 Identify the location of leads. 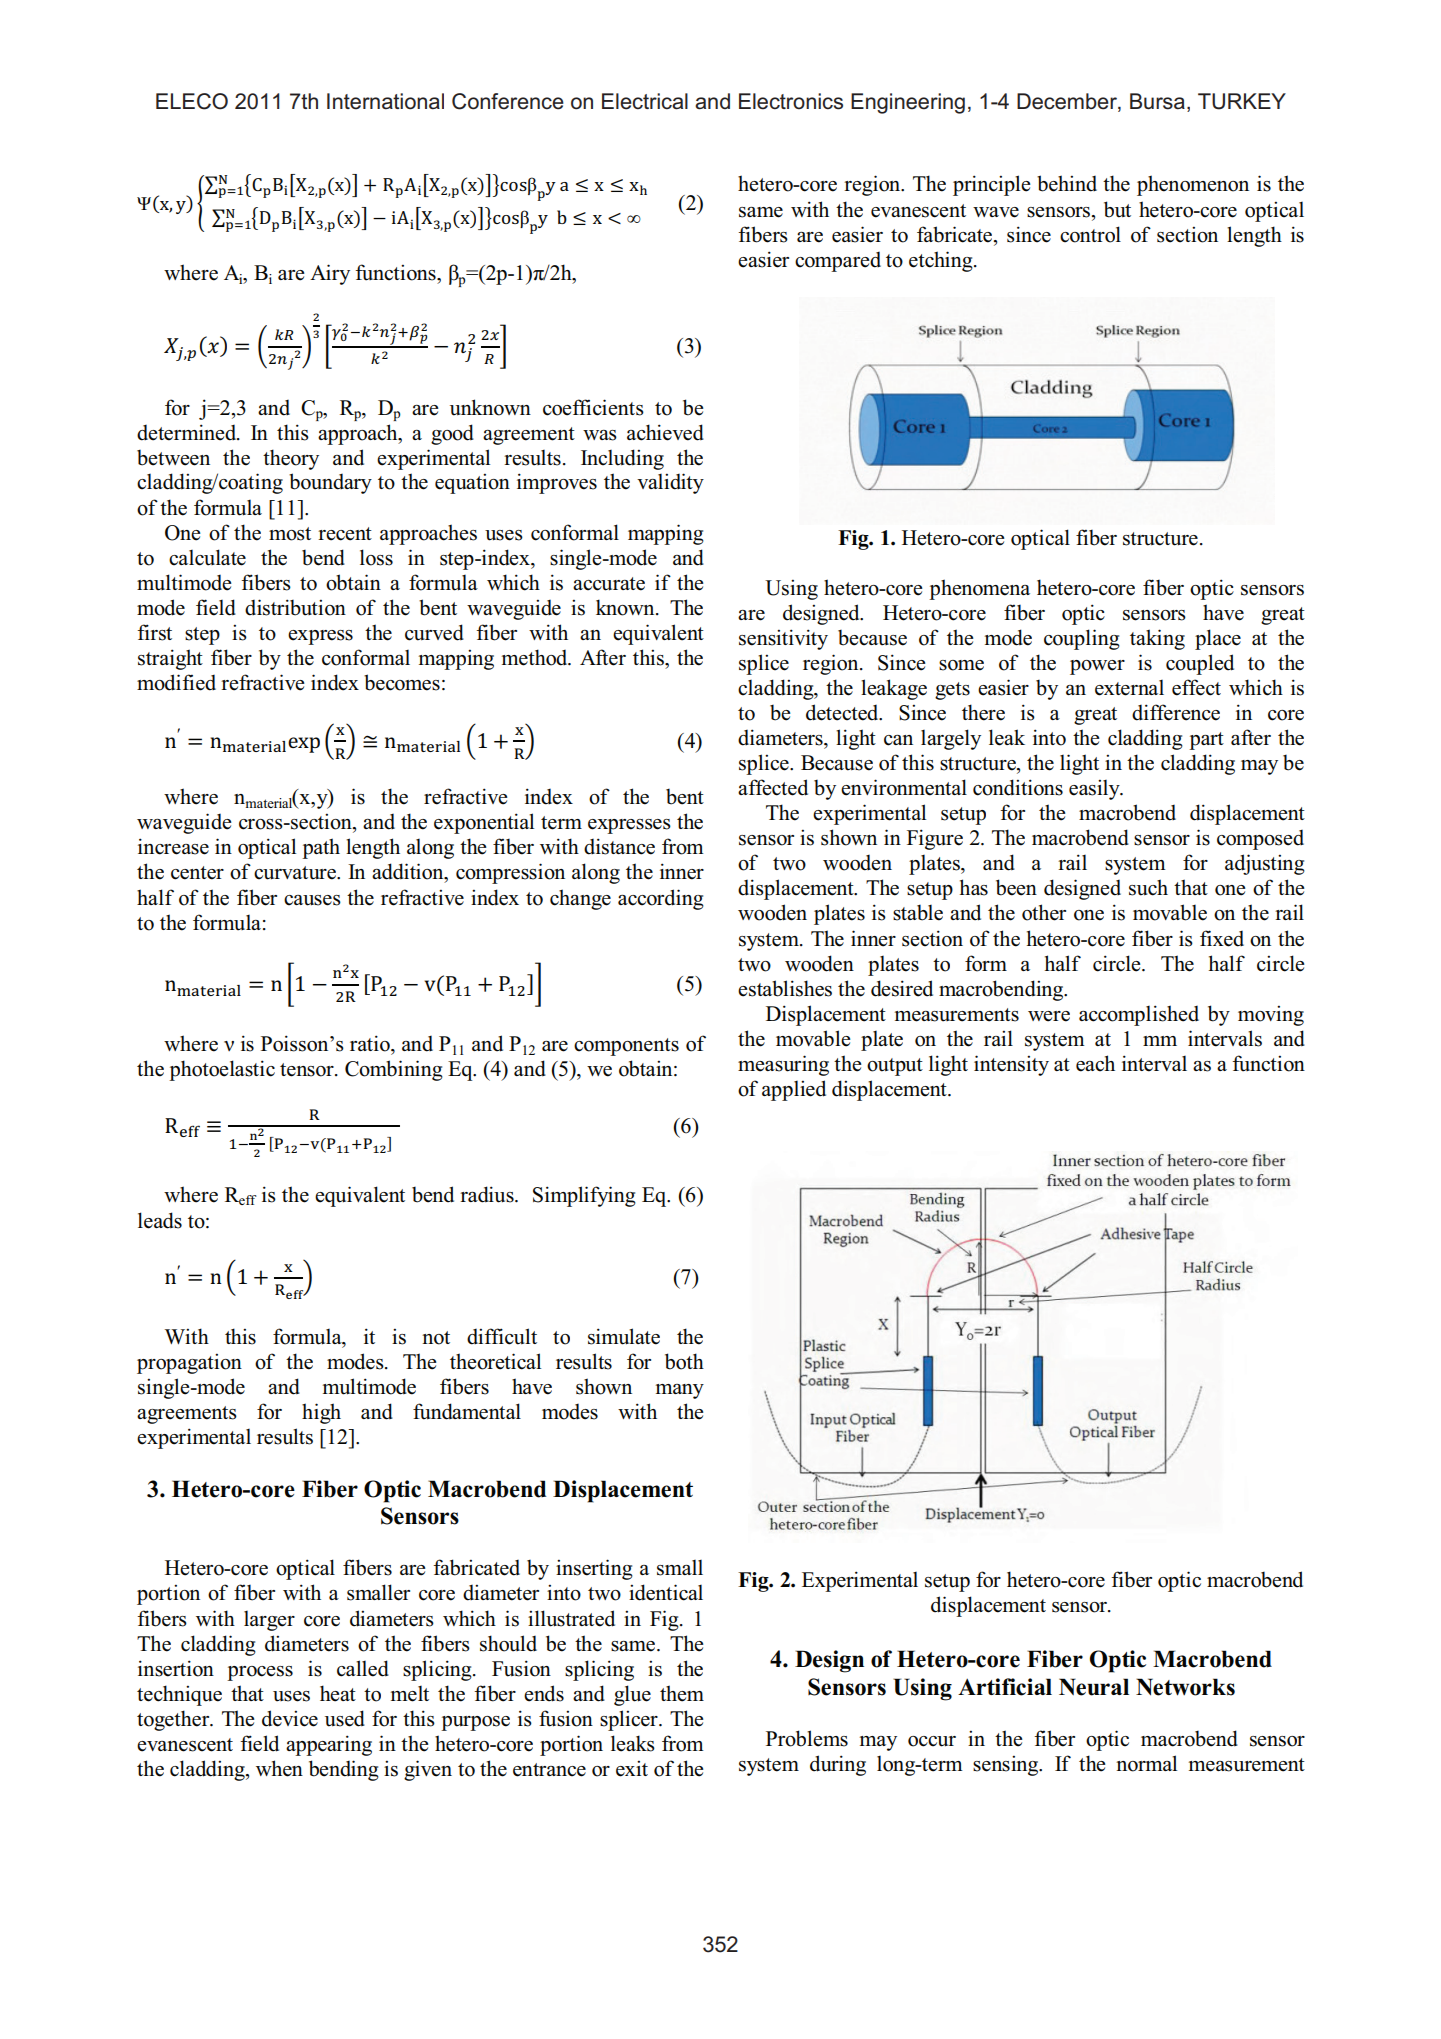
(160, 1220).
